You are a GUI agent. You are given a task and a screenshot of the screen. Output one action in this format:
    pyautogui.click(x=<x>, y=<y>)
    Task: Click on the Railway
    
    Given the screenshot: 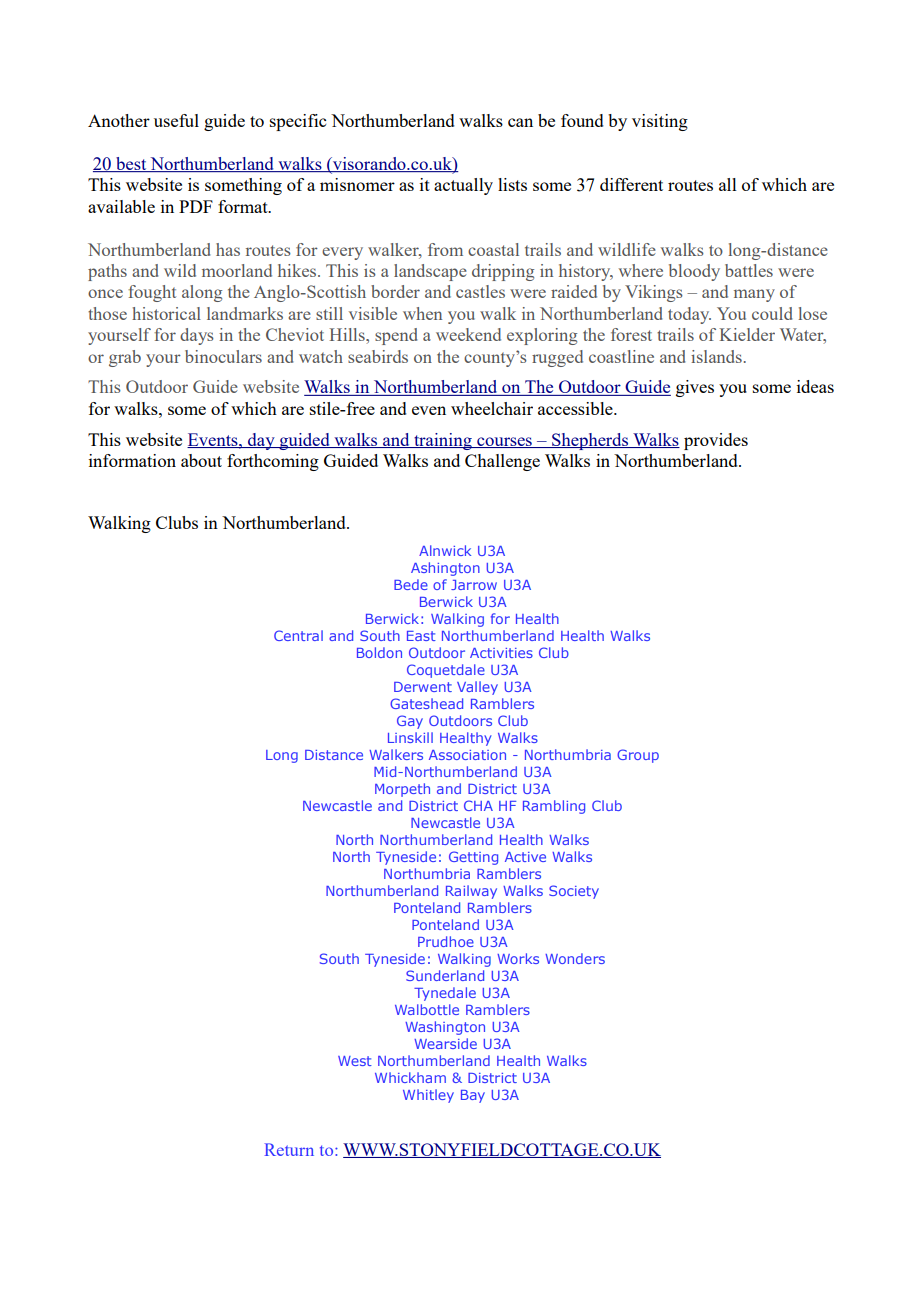 What is the action you would take?
    pyautogui.click(x=471, y=892)
